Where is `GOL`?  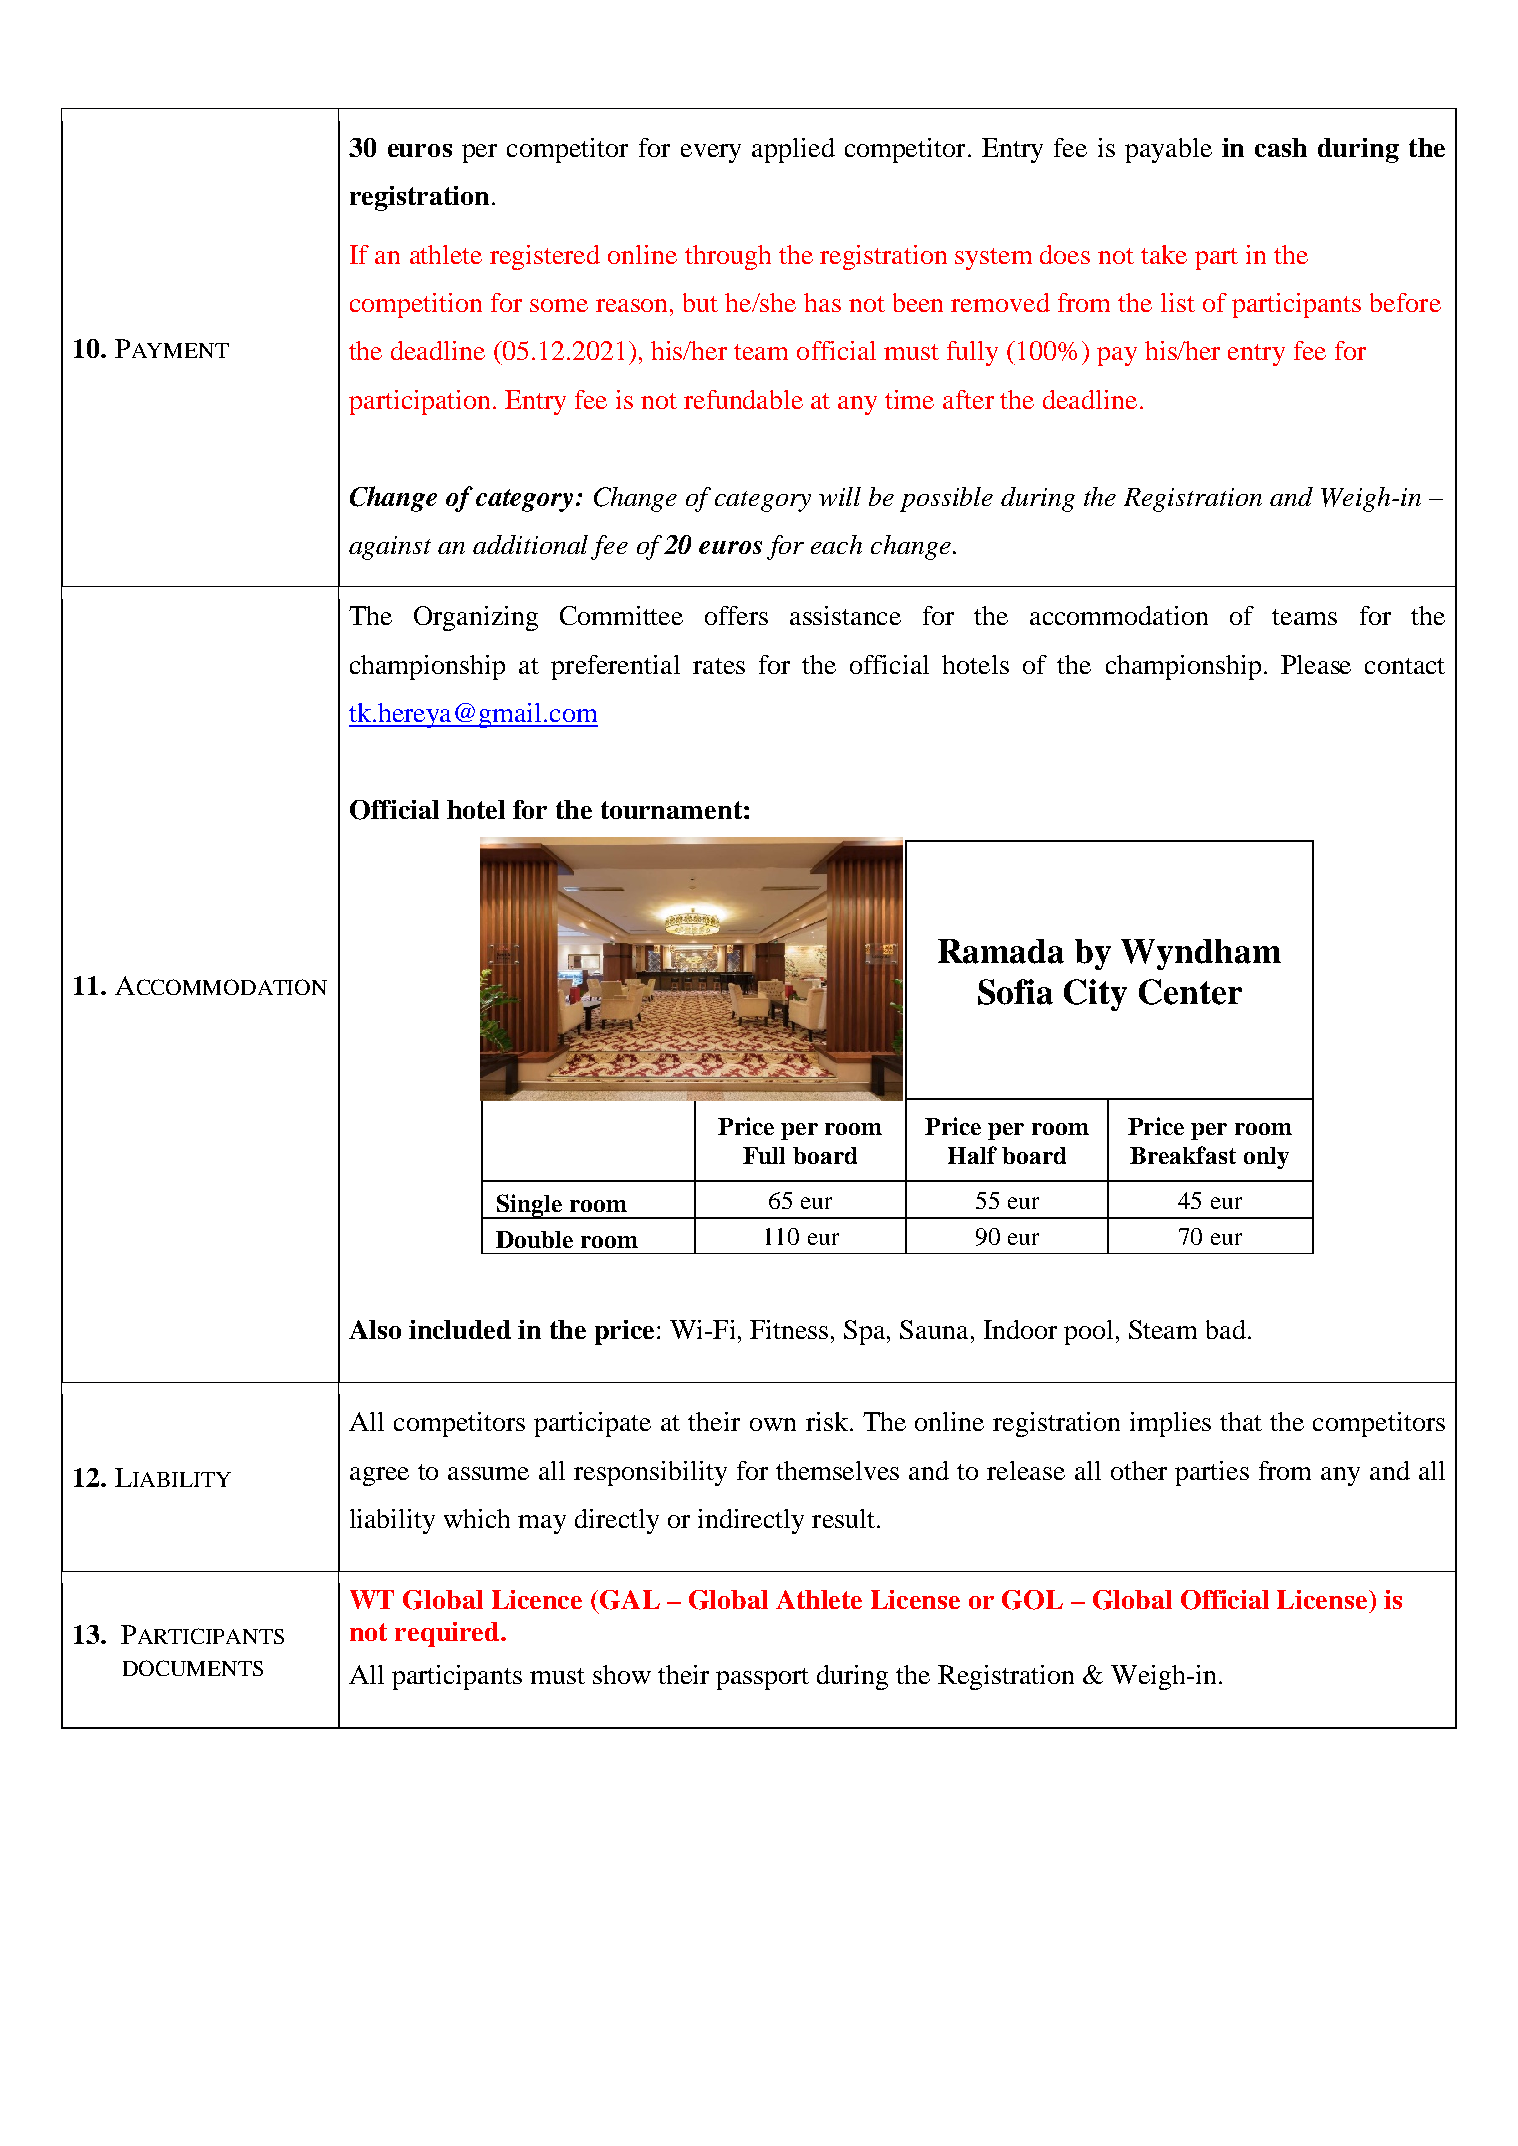 GOL is located at coordinates (1032, 1600).
